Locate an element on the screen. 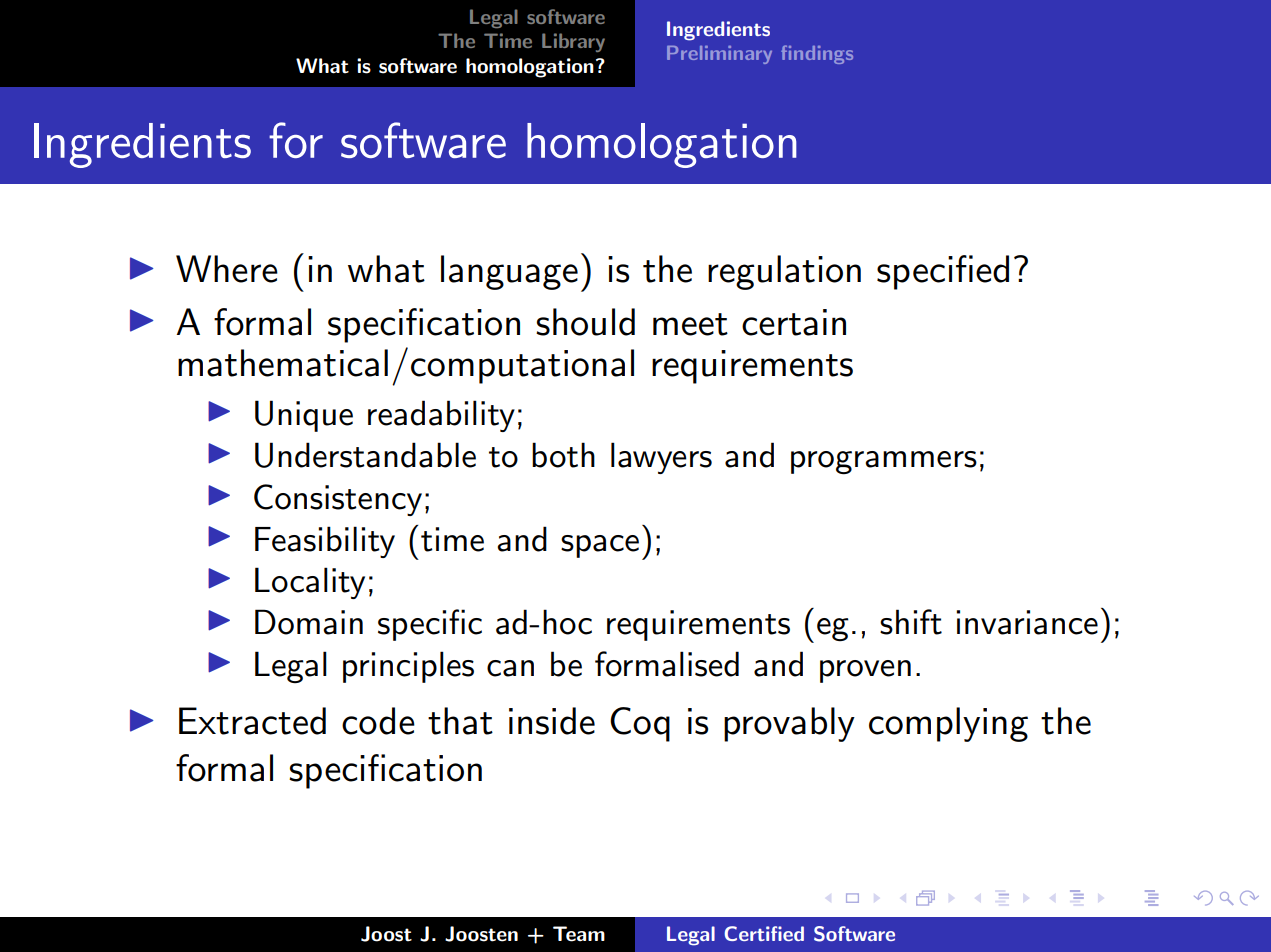  Team is located at coordinates (579, 934).
